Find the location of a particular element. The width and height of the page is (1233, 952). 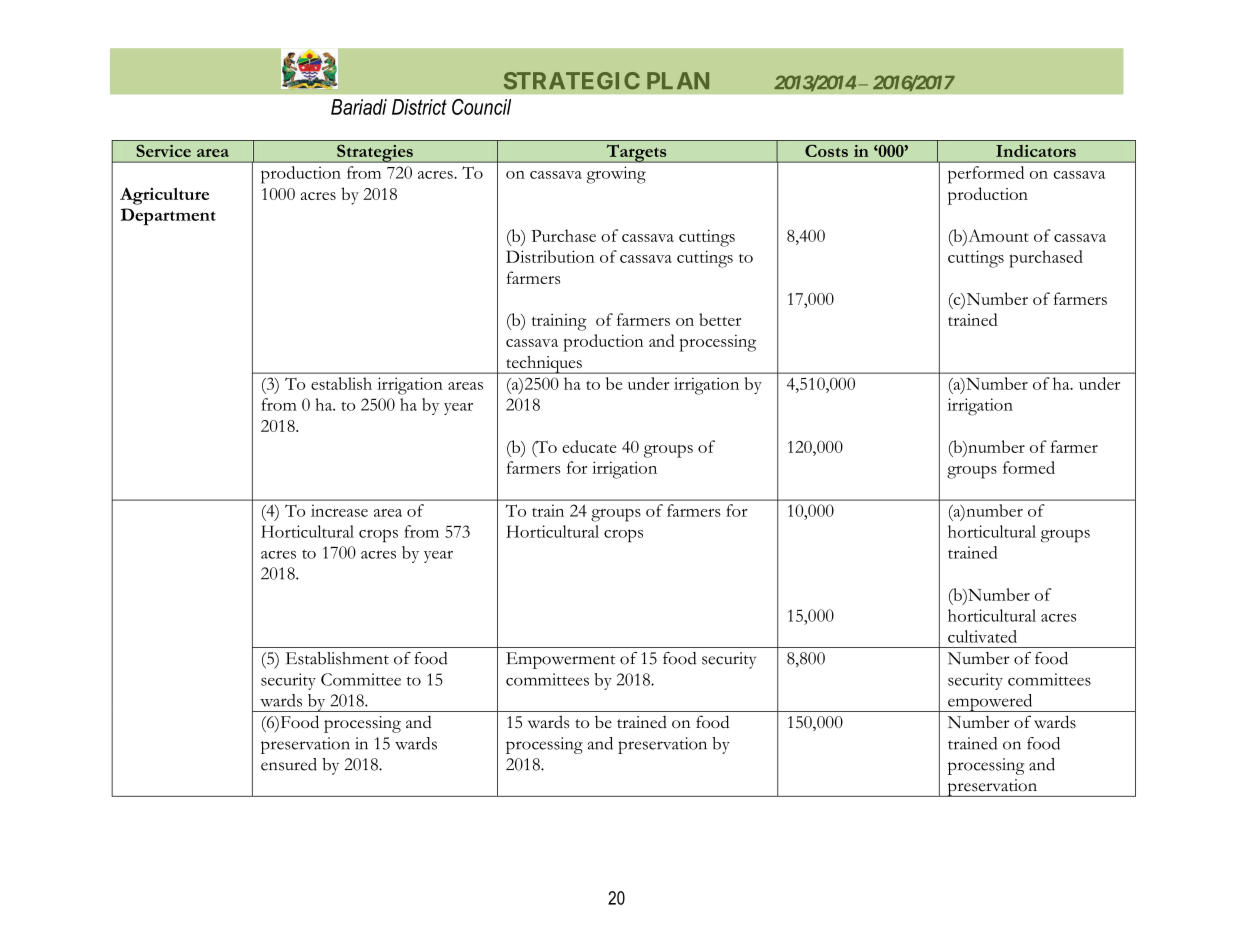

educate is located at coordinates (589, 446).
